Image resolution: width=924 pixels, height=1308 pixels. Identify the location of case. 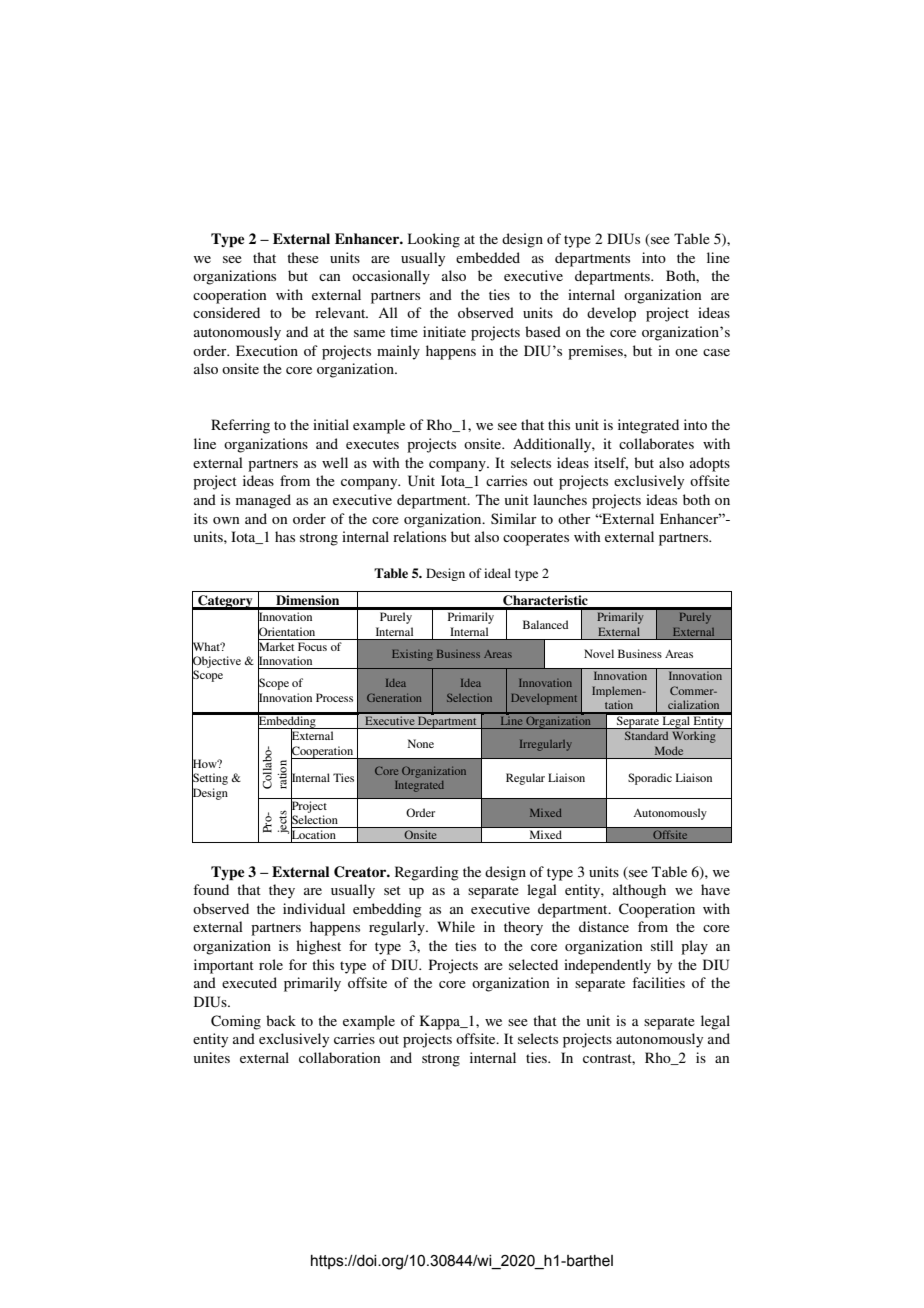
(716, 352).
